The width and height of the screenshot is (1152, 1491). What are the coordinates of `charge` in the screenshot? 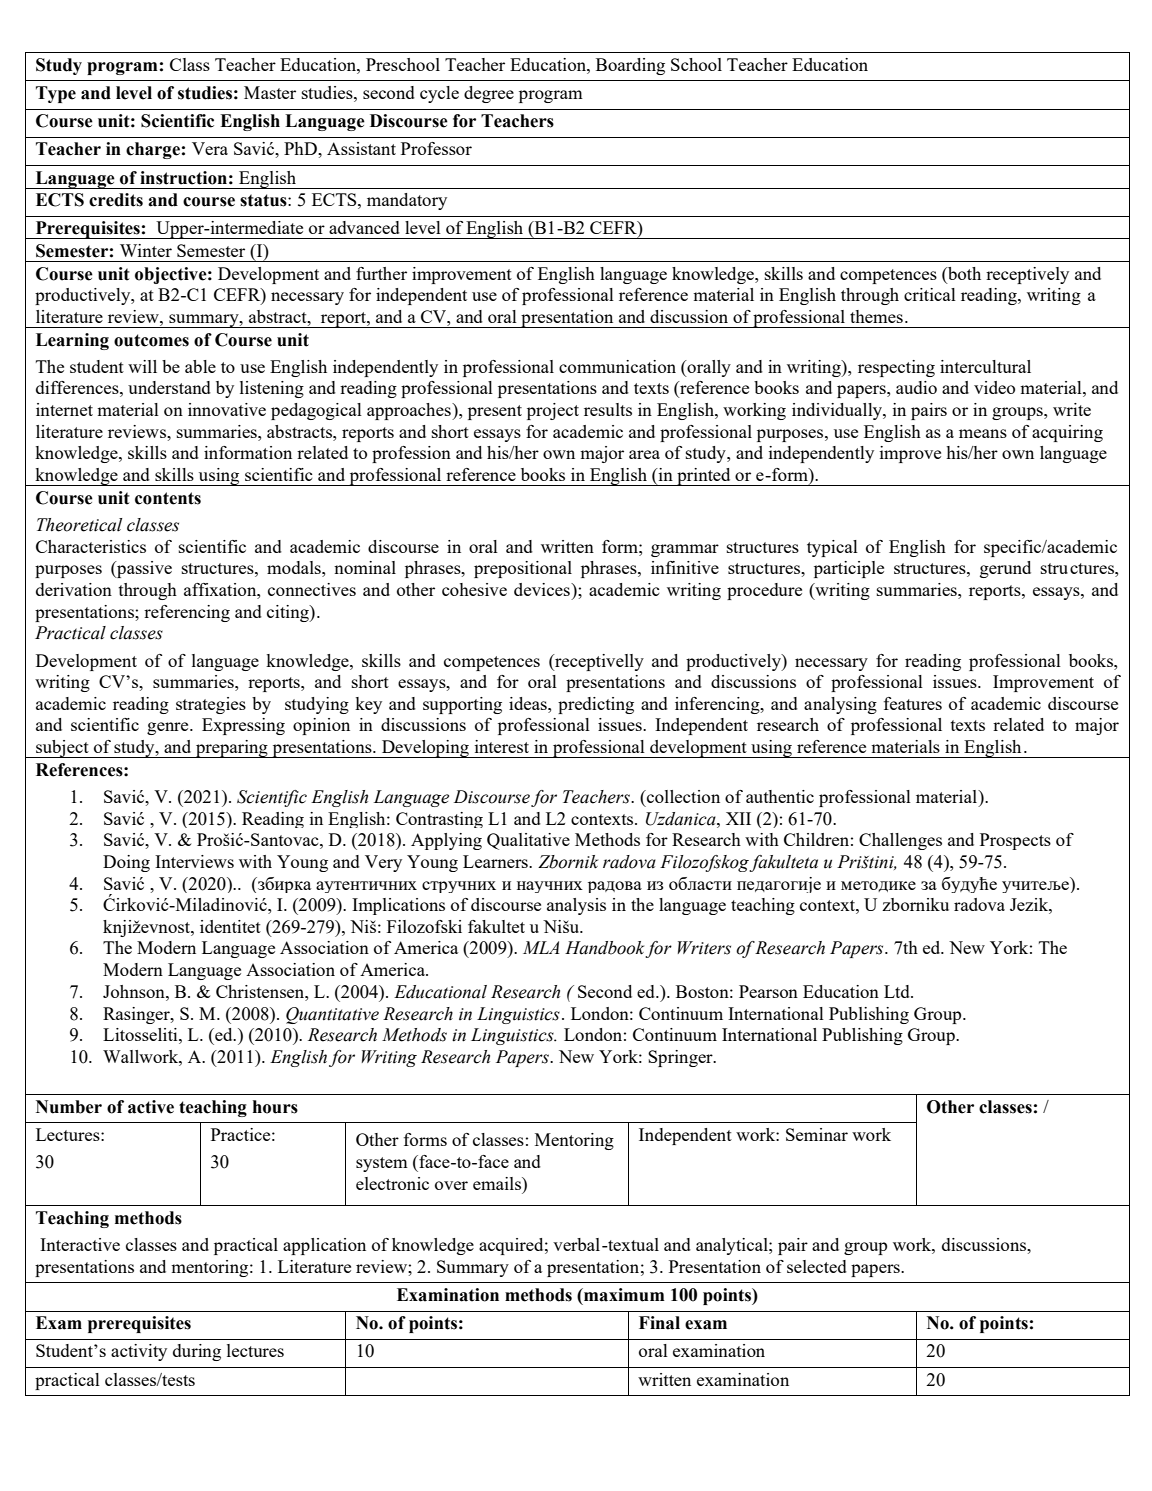 It's located at (153, 150).
